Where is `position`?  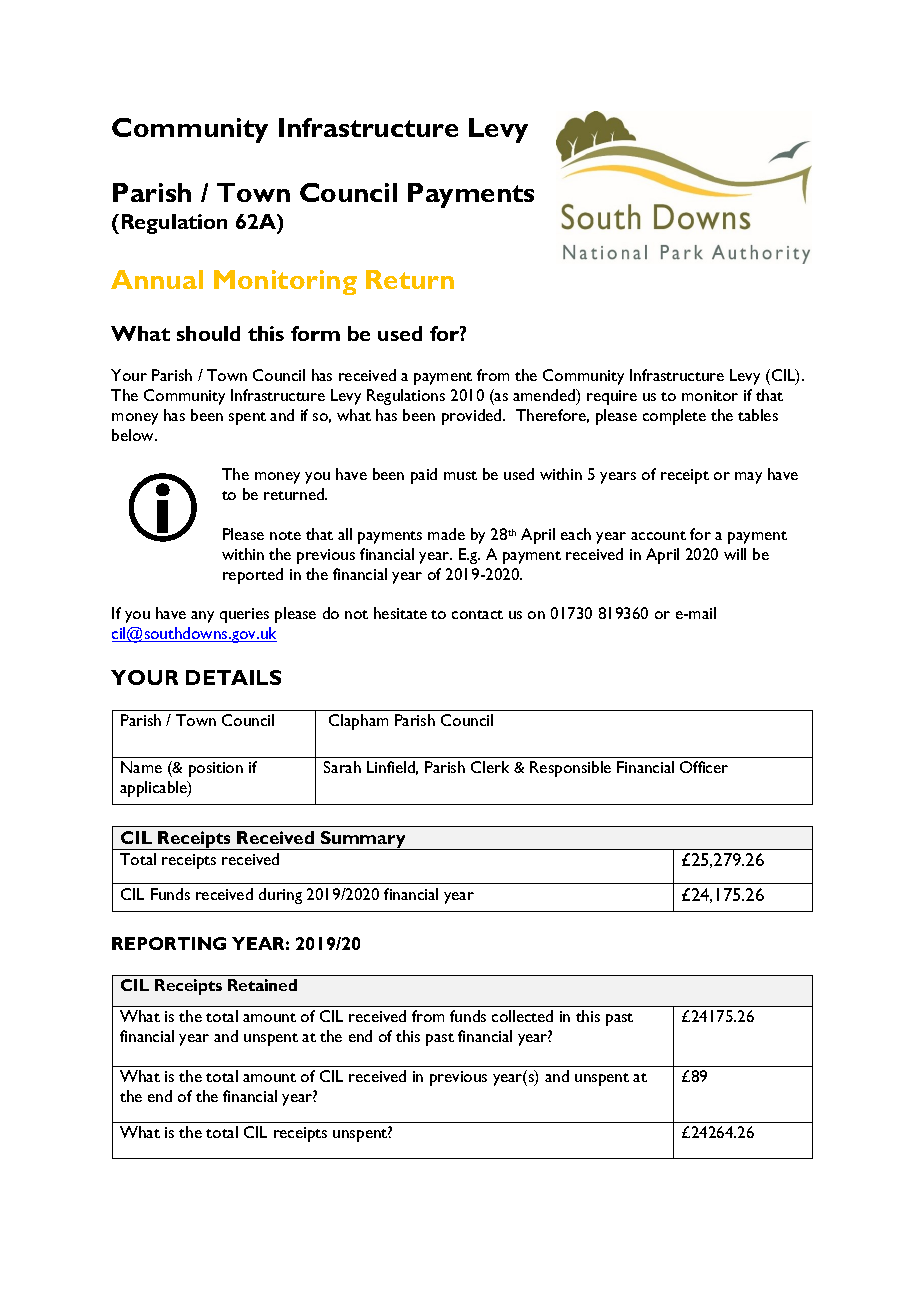
position is located at coordinates (216, 769).
